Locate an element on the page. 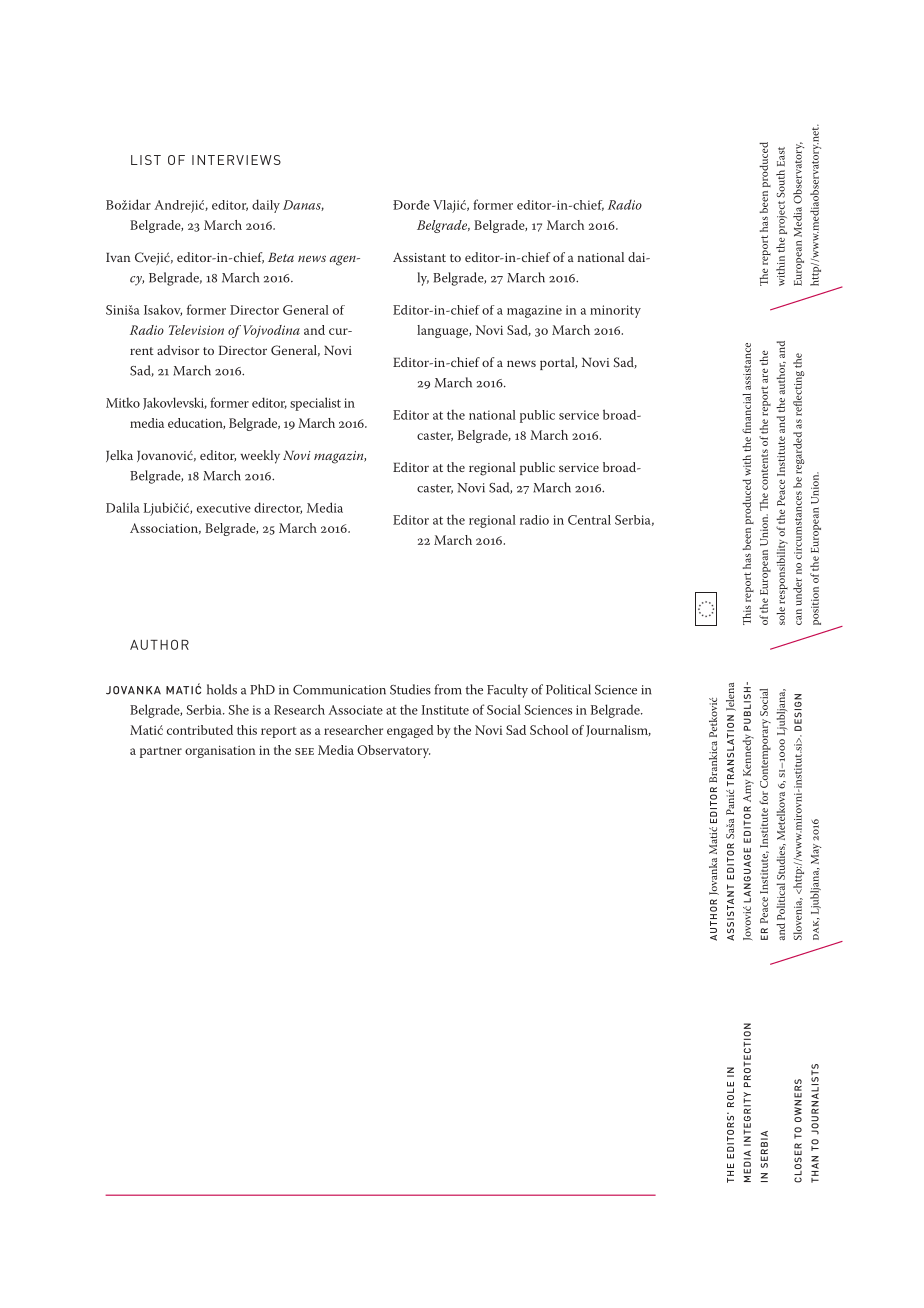 The width and height of the document is (924, 1308). daily is located at coordinates (266, 206).
